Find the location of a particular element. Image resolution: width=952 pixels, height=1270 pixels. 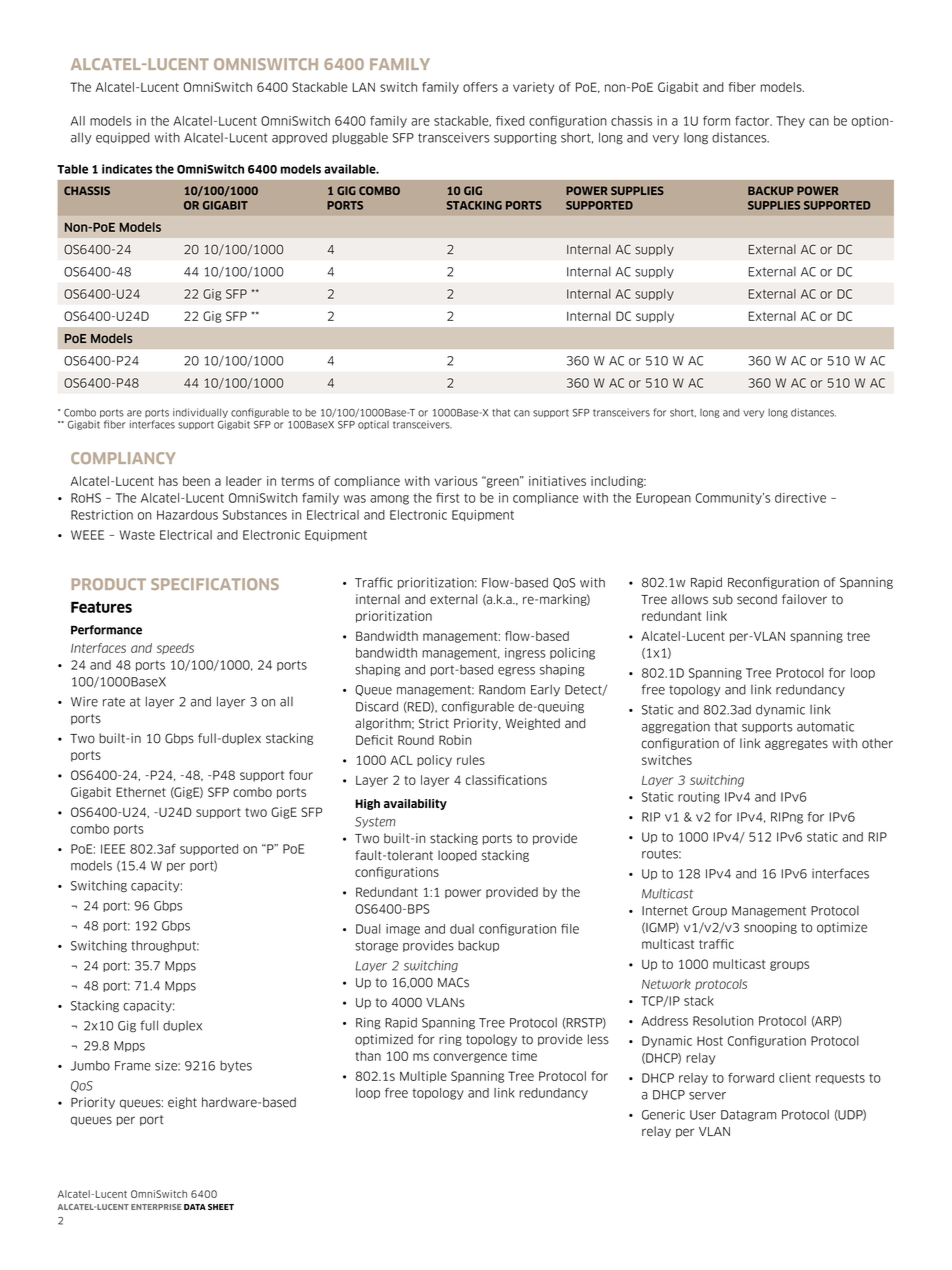

been is located at coordinates (196, 481).
